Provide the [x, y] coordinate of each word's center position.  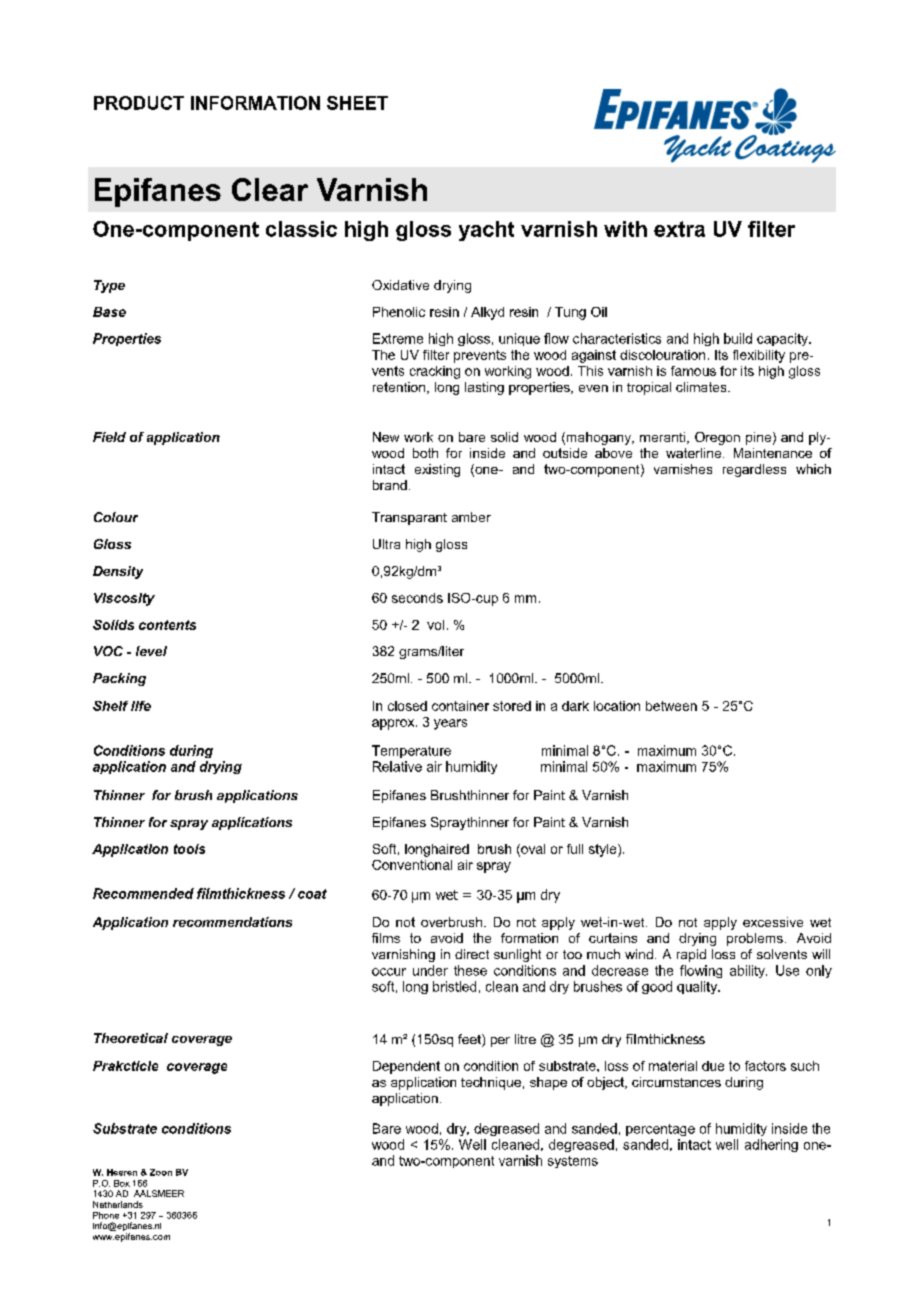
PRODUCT [139, 103]
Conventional [412, 865]
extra [679, 229]
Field [109, 437]
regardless [754, 470]
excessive [773, 922]
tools [189, 849]
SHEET [357, 103]
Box [122, 1183]
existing [437, 470]
